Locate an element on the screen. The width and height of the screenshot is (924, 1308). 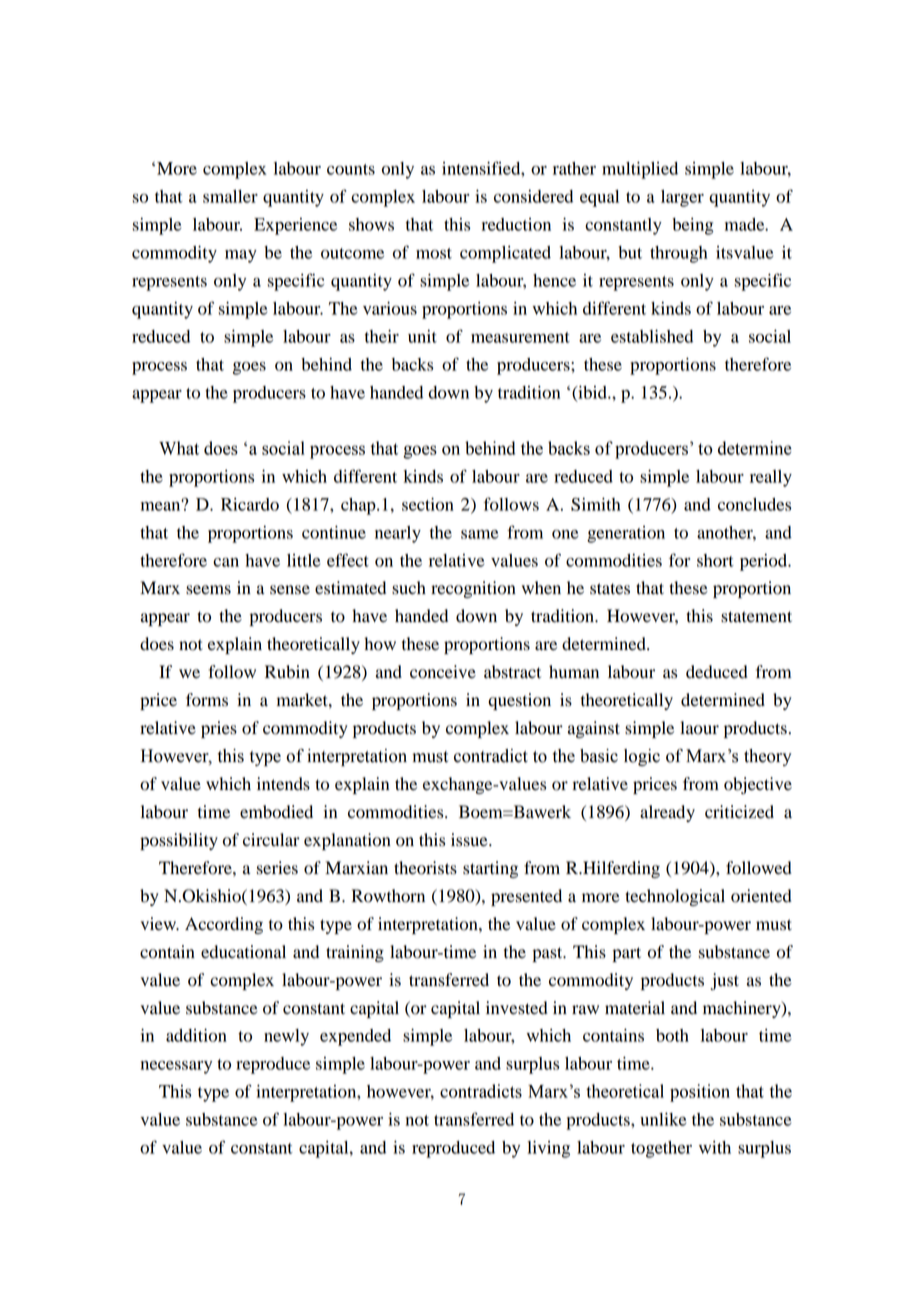
deduced is located at coordinates (717, 672).
